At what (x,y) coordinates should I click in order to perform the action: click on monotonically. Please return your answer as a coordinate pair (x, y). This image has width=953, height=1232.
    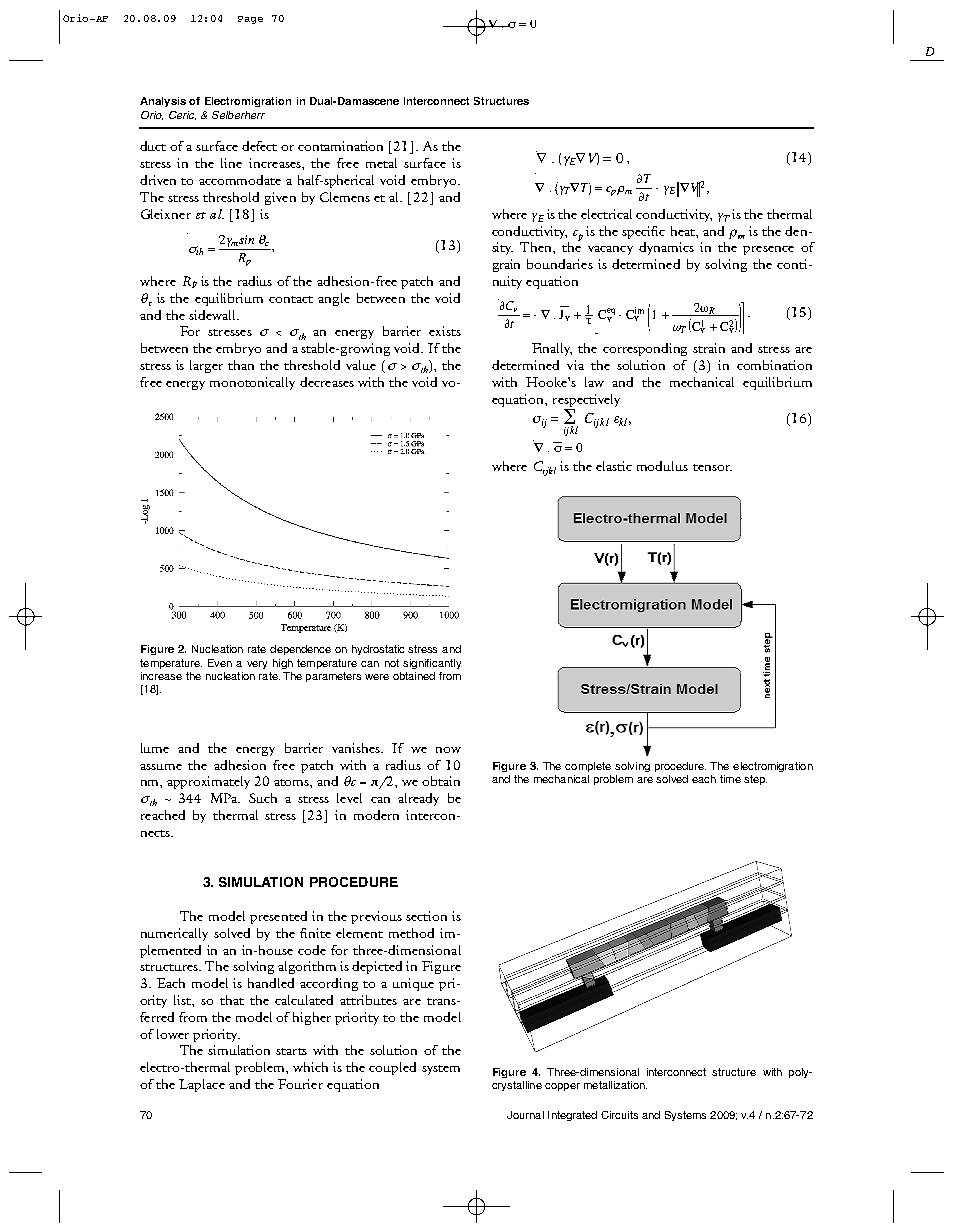
    Looking at the image, I should click on (252, 383).
